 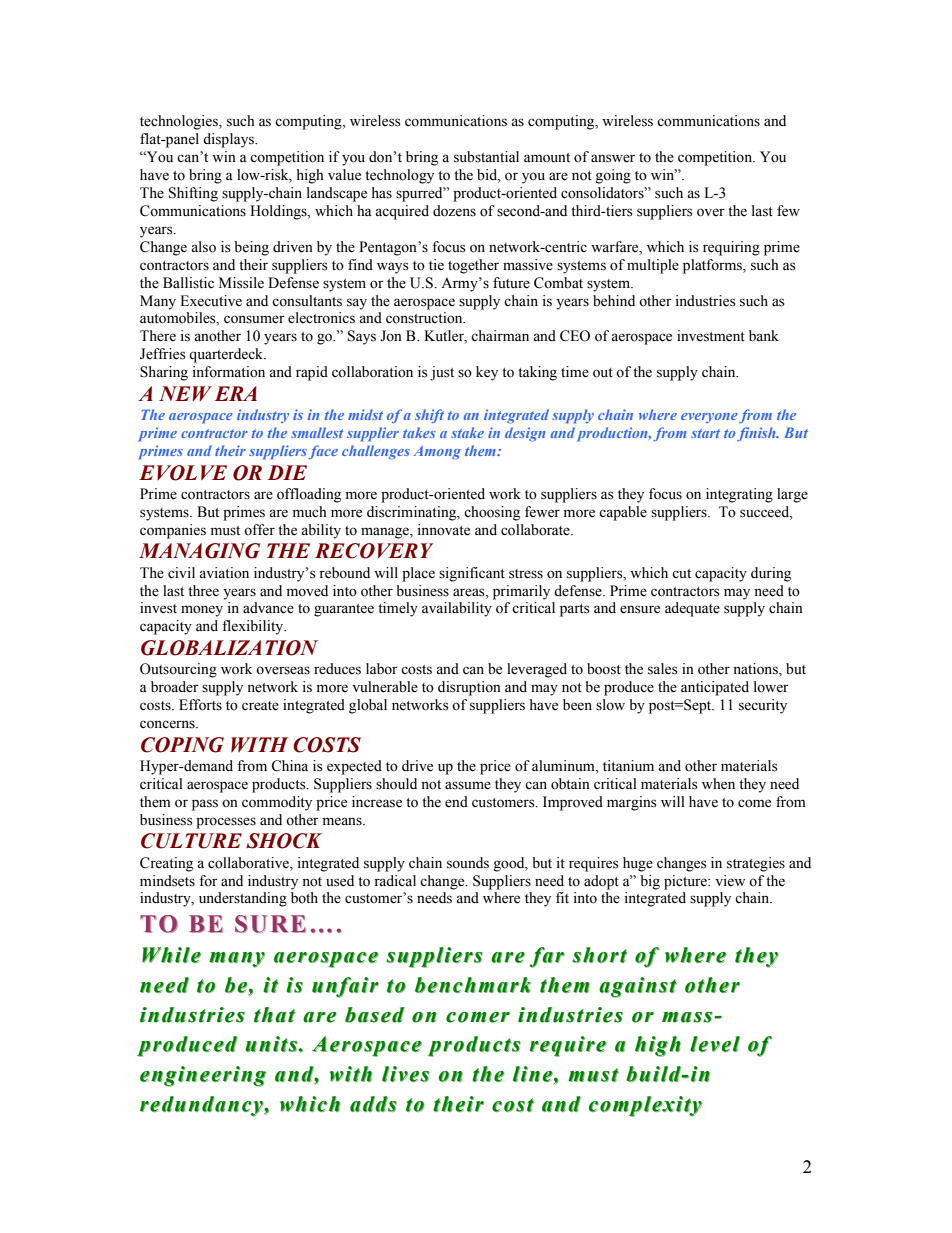 What do you see at coordinates (492, 513) in the screenshot?
I see `choosing` at bounding box center [492, 513].
